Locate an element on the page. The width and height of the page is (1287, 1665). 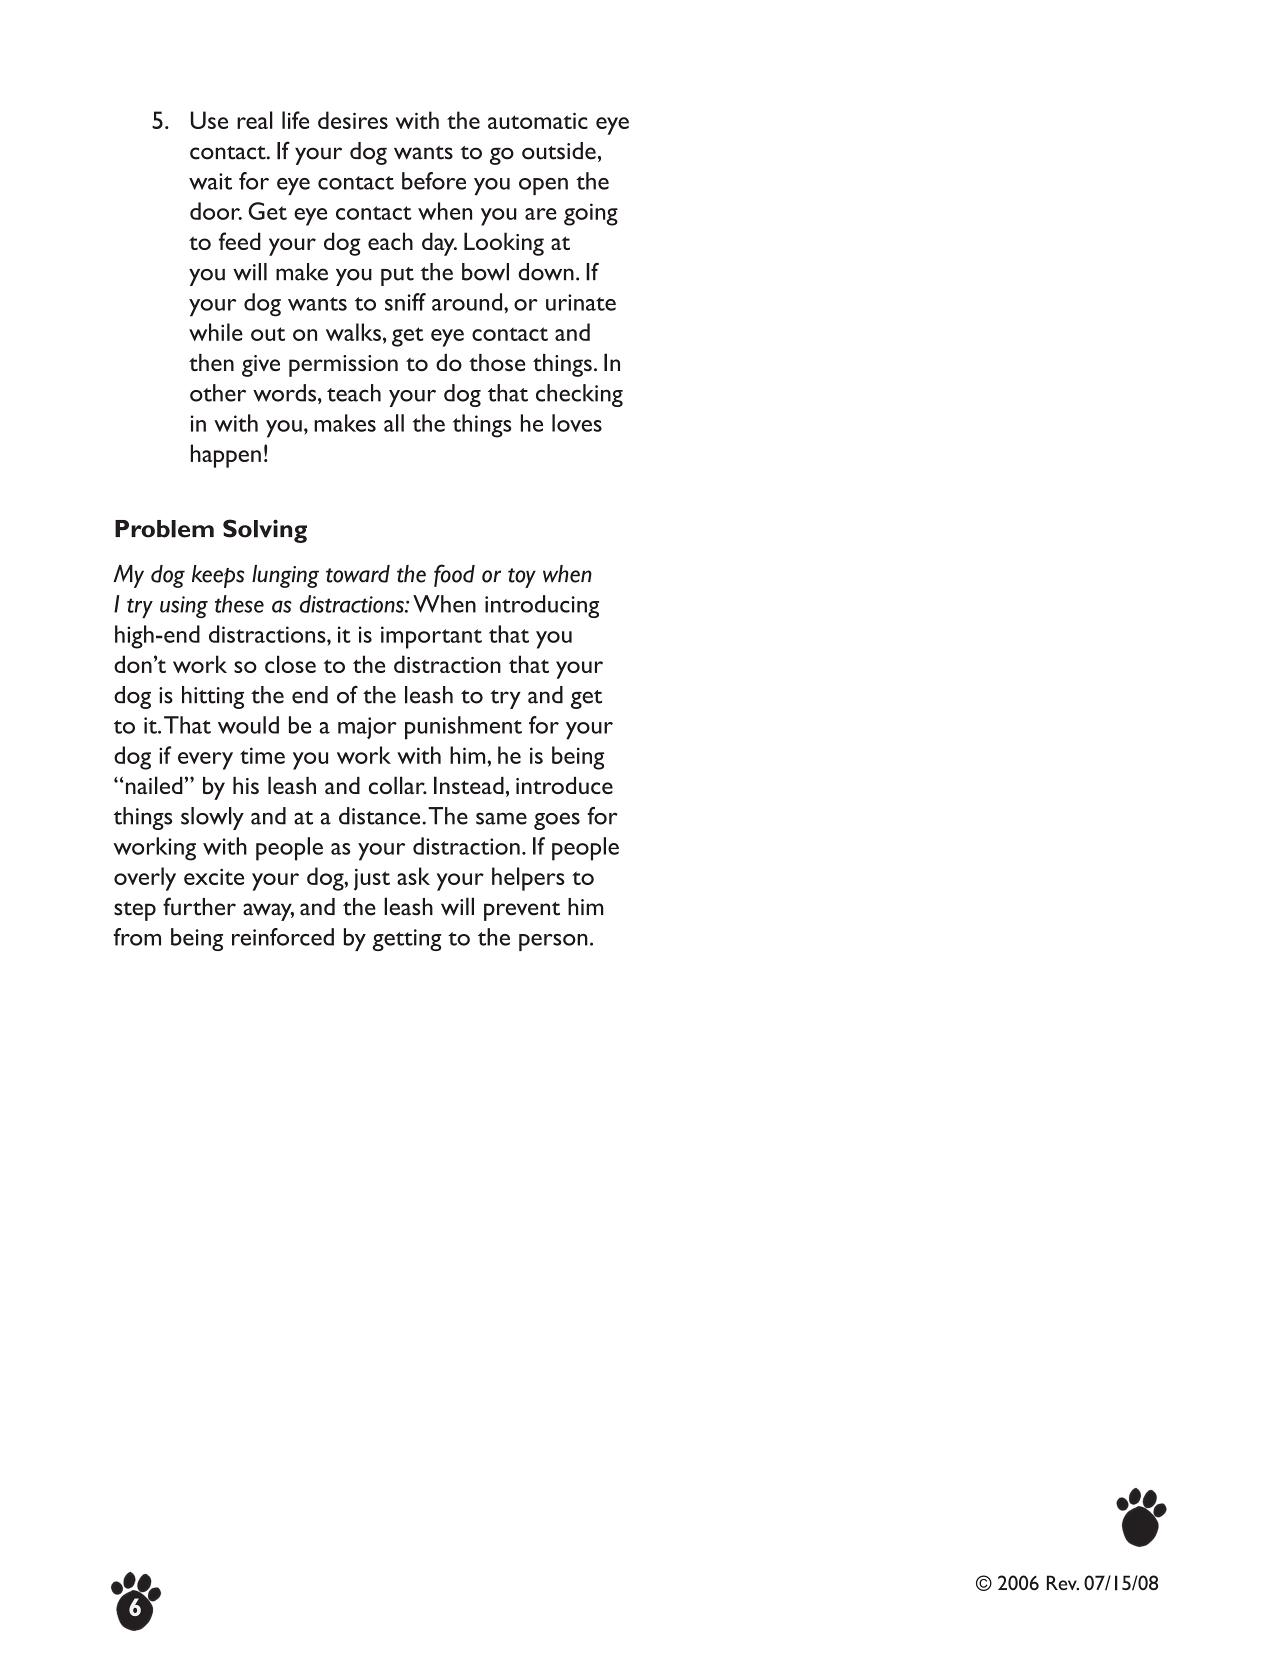
desires is located at coordinates (353, 120).
